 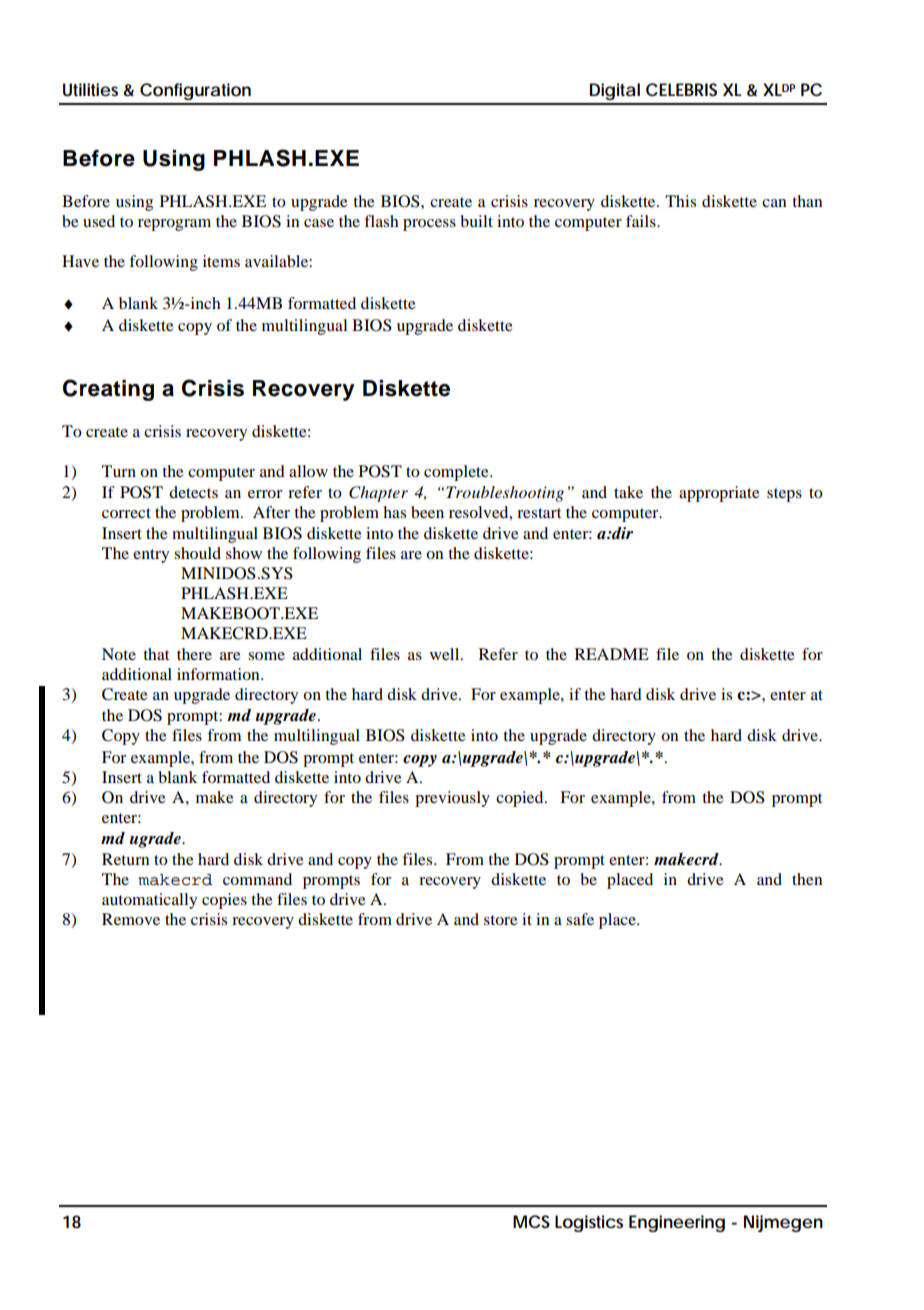 I want to click on built, so click(x=477, y=221).
